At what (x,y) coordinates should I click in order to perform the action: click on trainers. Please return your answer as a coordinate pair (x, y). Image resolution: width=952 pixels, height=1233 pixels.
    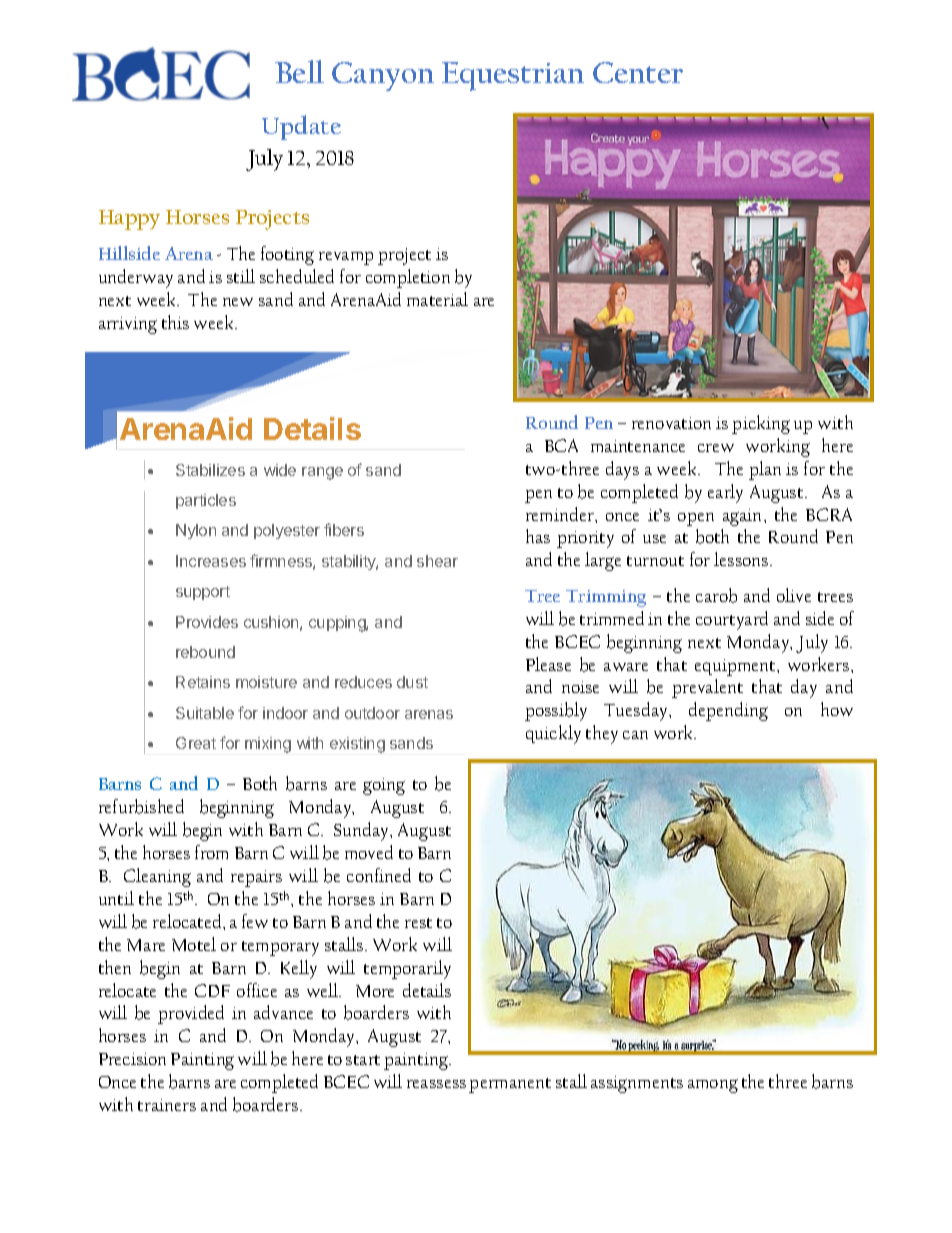
    Looking at the image, I should click on (167, 1105).
